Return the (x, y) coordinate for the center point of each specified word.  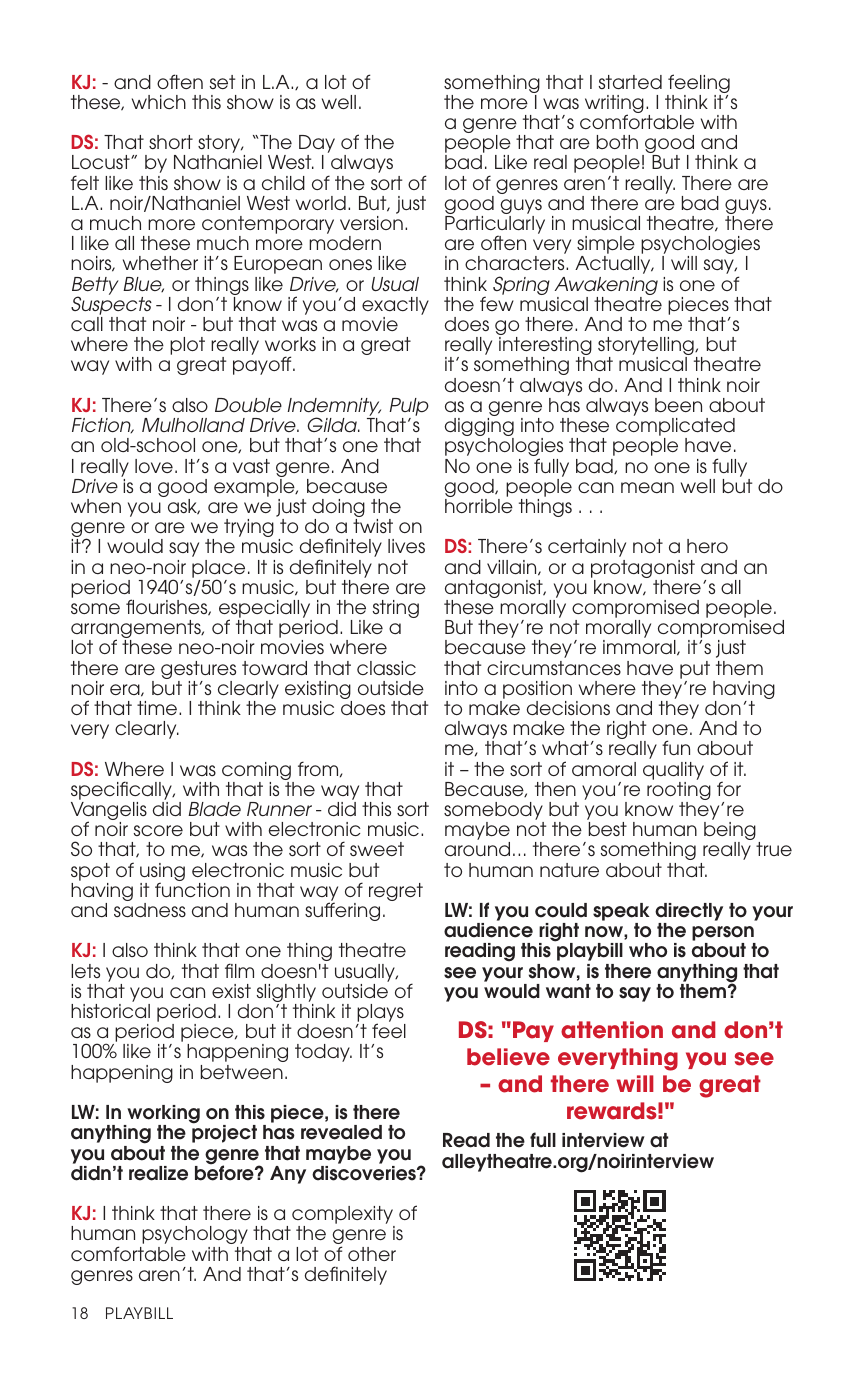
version (371, 223)
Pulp (409, 408)
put (695, 670)
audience (488, 930)
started (630, 82)
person (724, 935)
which (159, 102)
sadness (150, 910)
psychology (195, 1235)
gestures (198, 671)
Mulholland (193, 425)
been (678, 405)
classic (386, 668)
